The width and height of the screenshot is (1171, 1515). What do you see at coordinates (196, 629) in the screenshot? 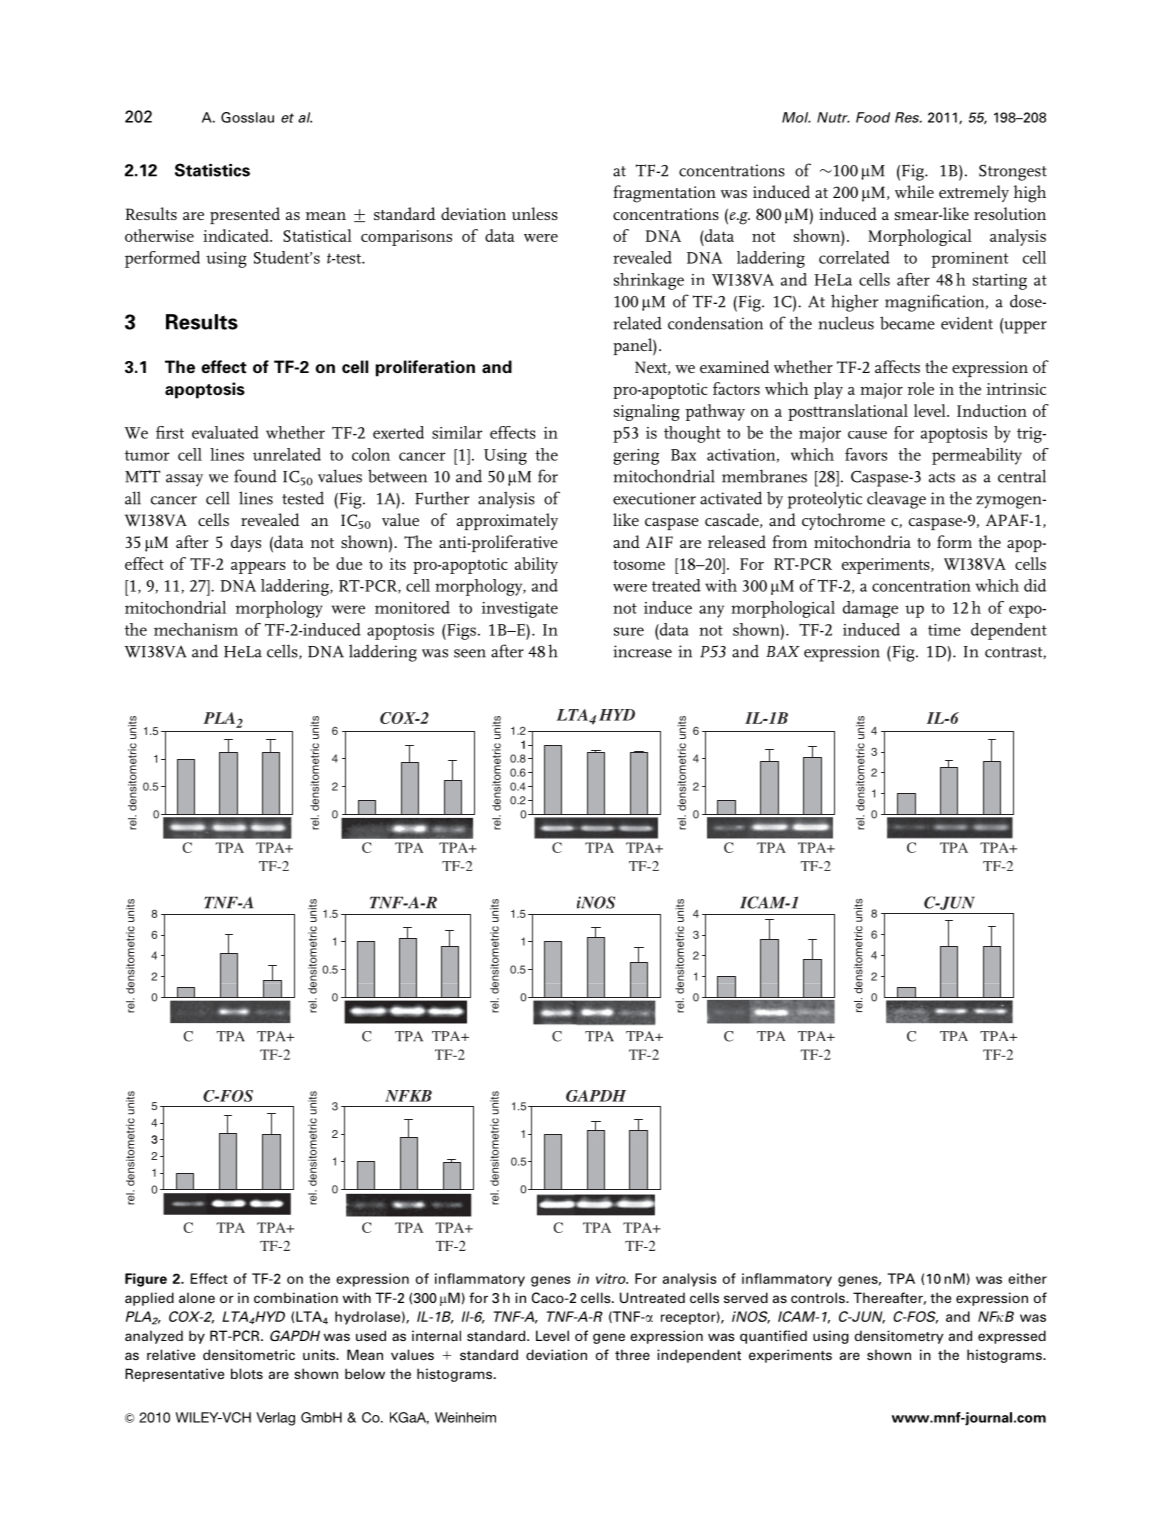
I see `mechanism` at bounding box center [196, 629].
